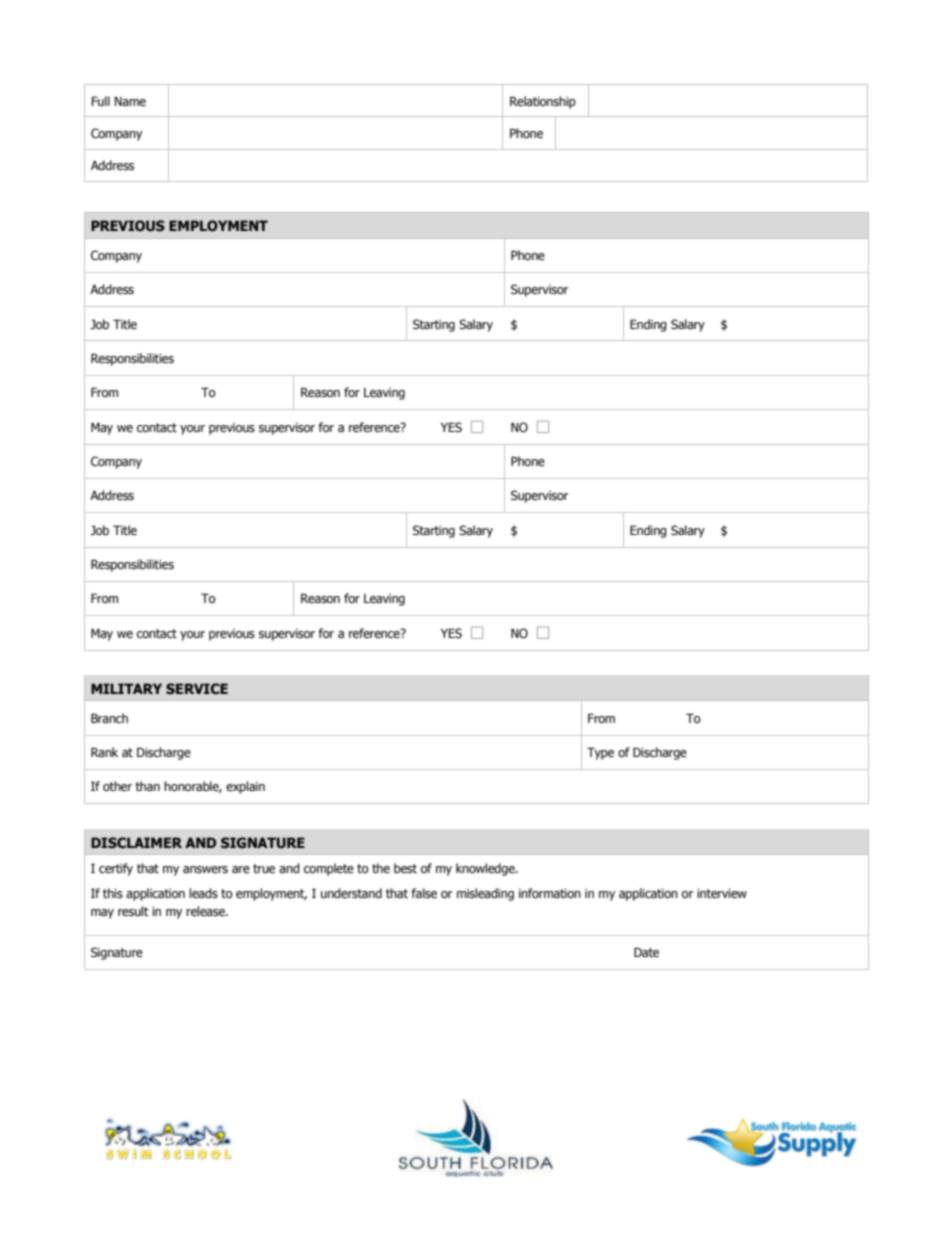 The image size is (952, 1233). I want to click on MILITARY, so click(126, 688).
